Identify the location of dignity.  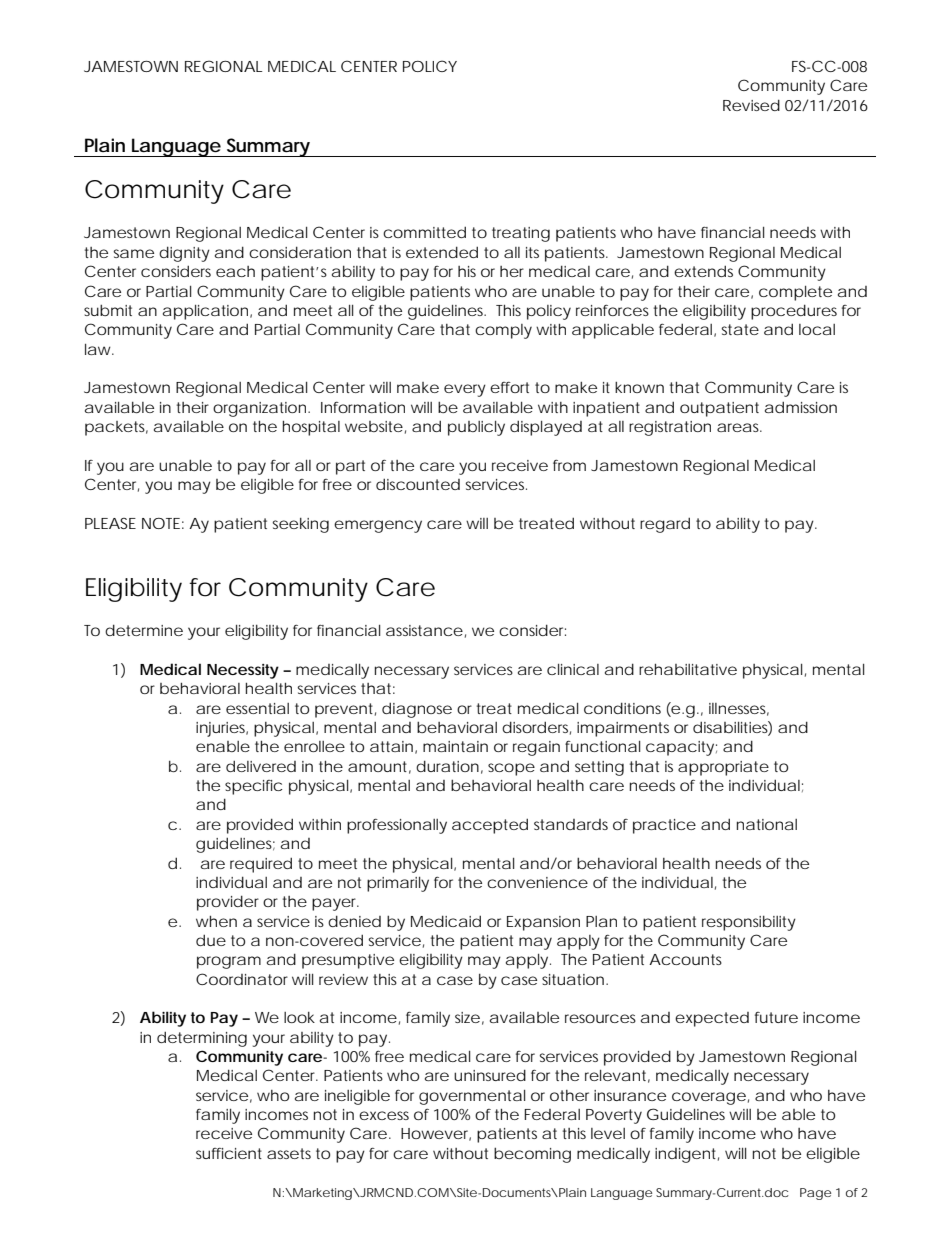
(184, 254).
